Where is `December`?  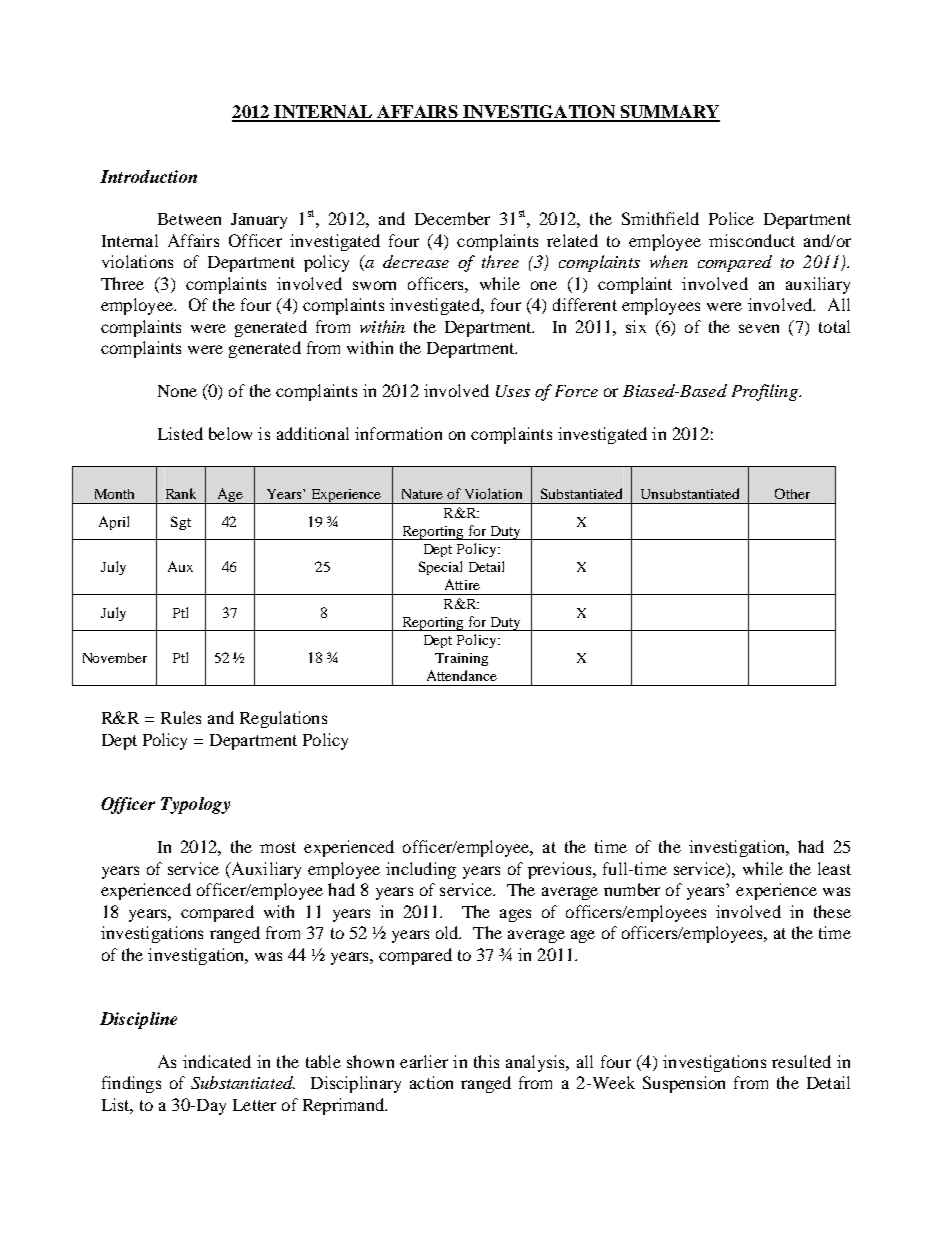
December is located at coordinates (452, 218).
